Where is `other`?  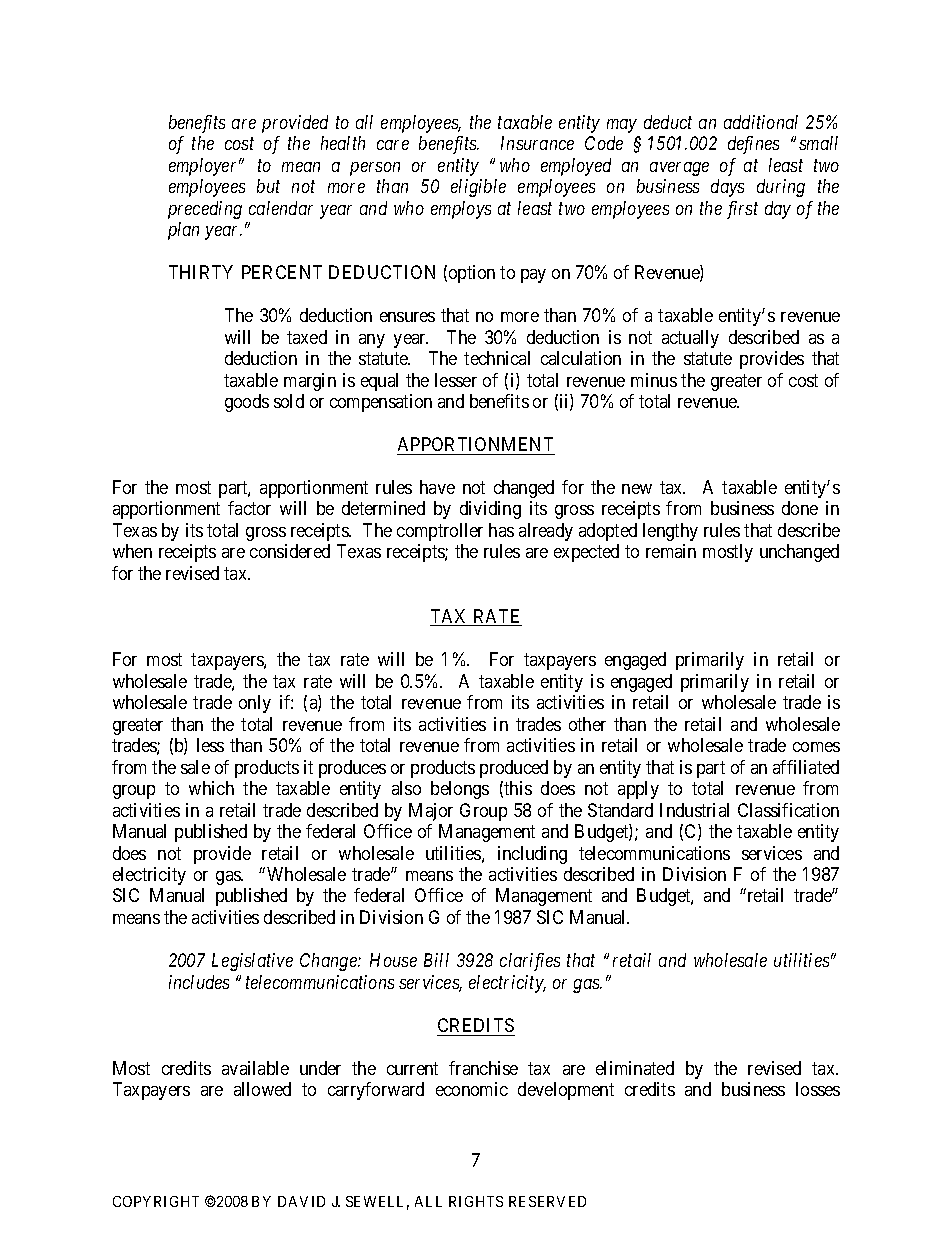 other is located at coordinates (587, 724).
